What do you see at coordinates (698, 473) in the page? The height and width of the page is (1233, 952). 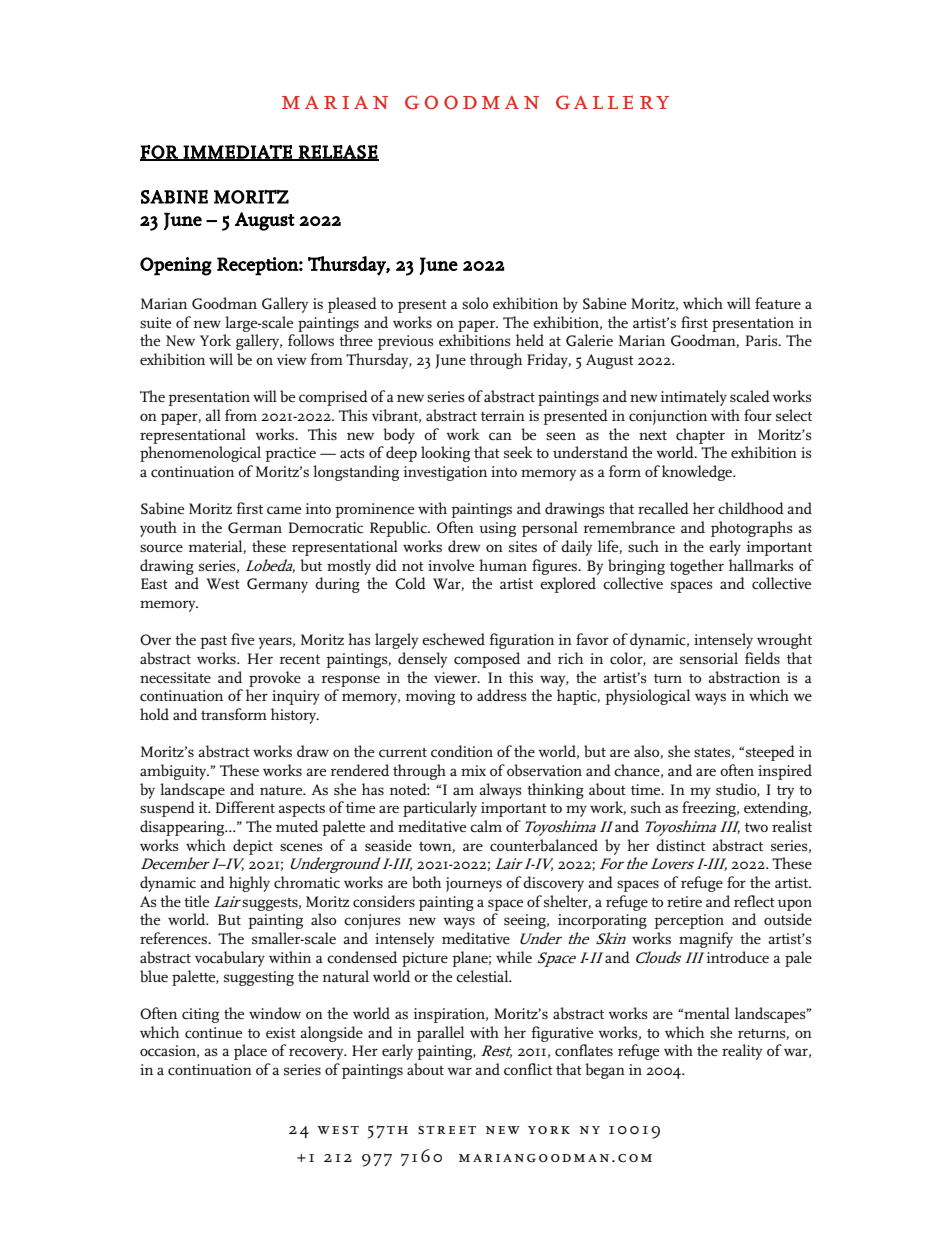 I see `knowledge` at bounding box center [698, 473].
